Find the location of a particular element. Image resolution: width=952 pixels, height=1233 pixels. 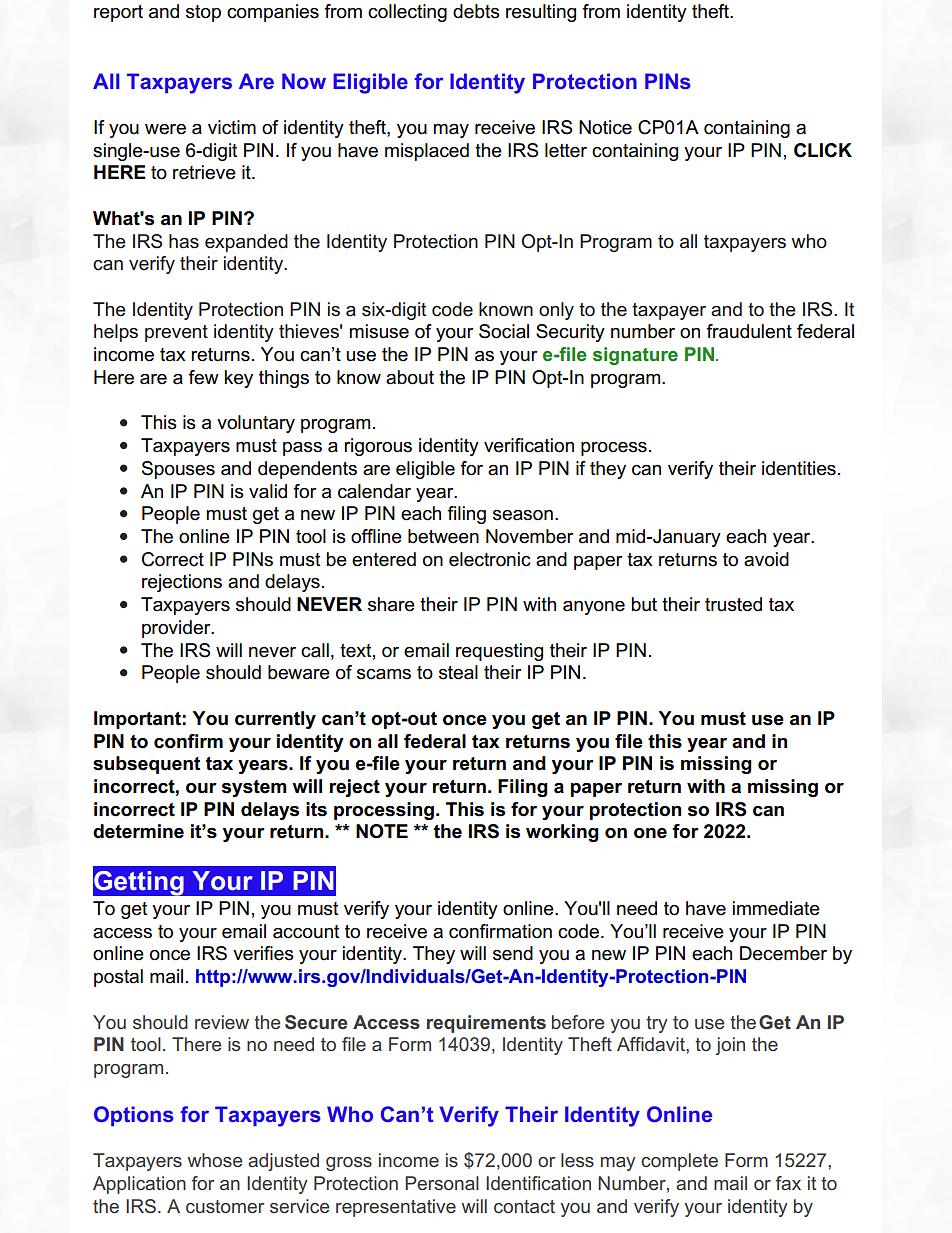

Personal is located at coordinates (442, 1183).
